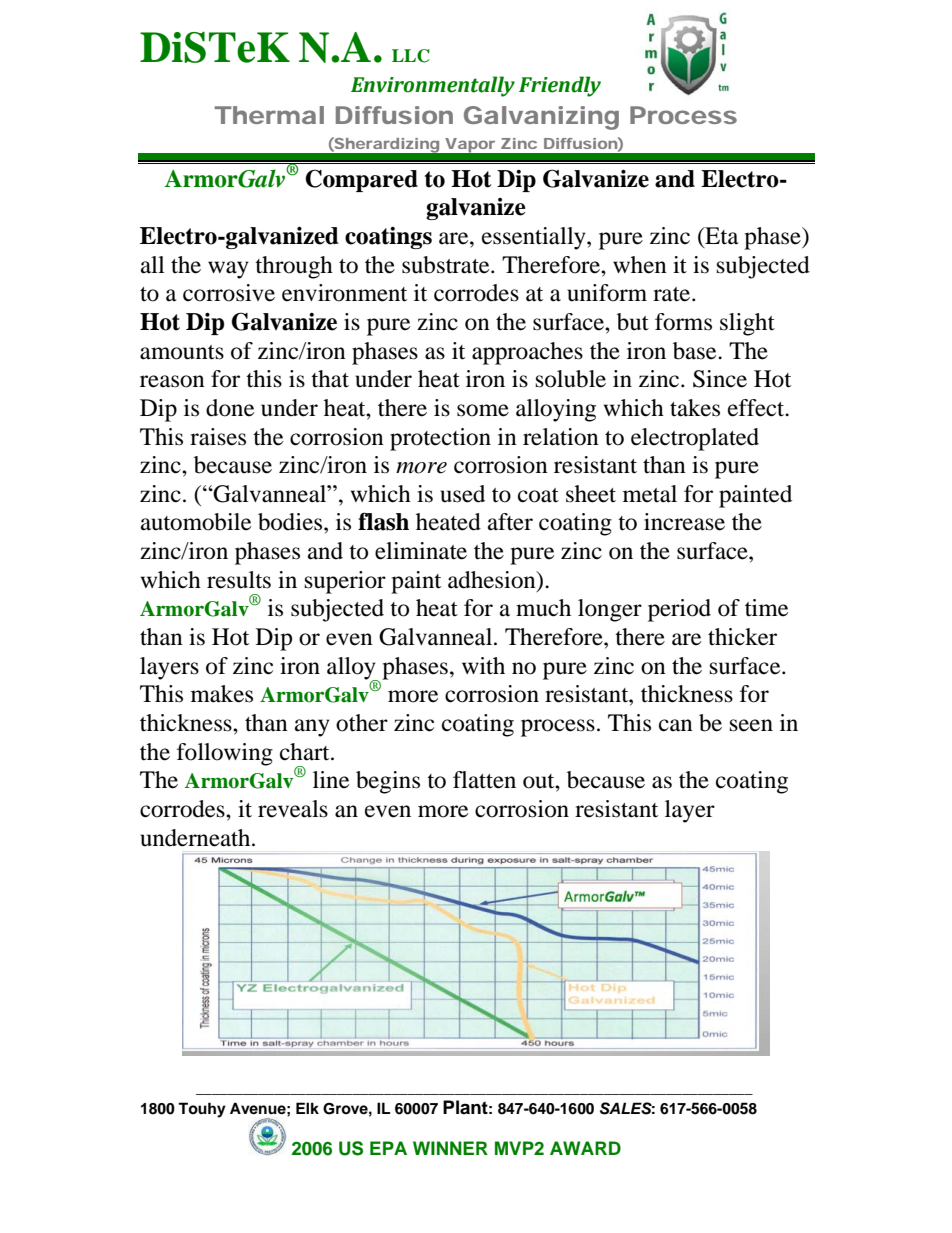 This page has width=952, height=1233. I want to click on WINNER, so click(450, 1148).
